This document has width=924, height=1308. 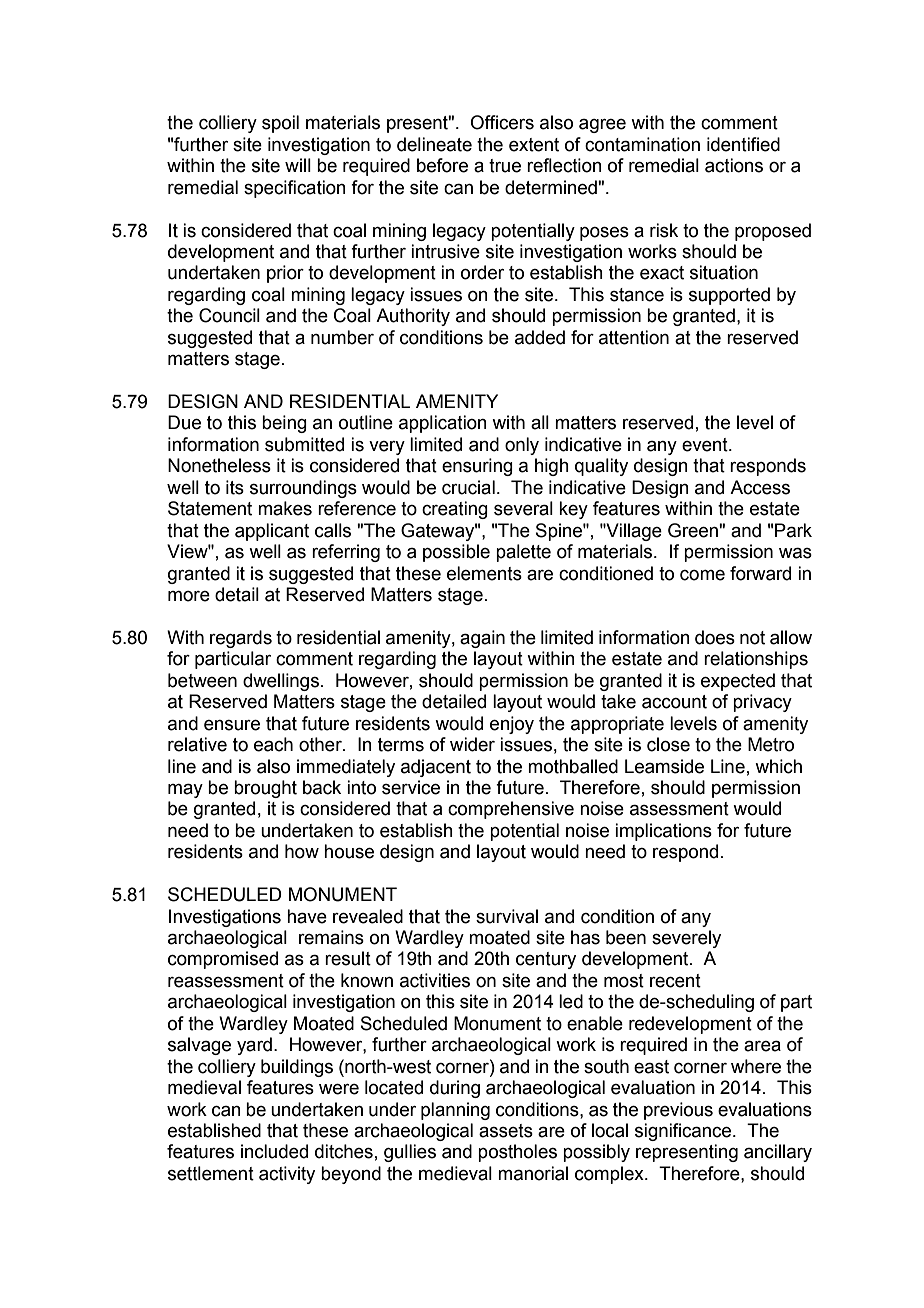 I want to click on regards, so click(x=241, y=639).
